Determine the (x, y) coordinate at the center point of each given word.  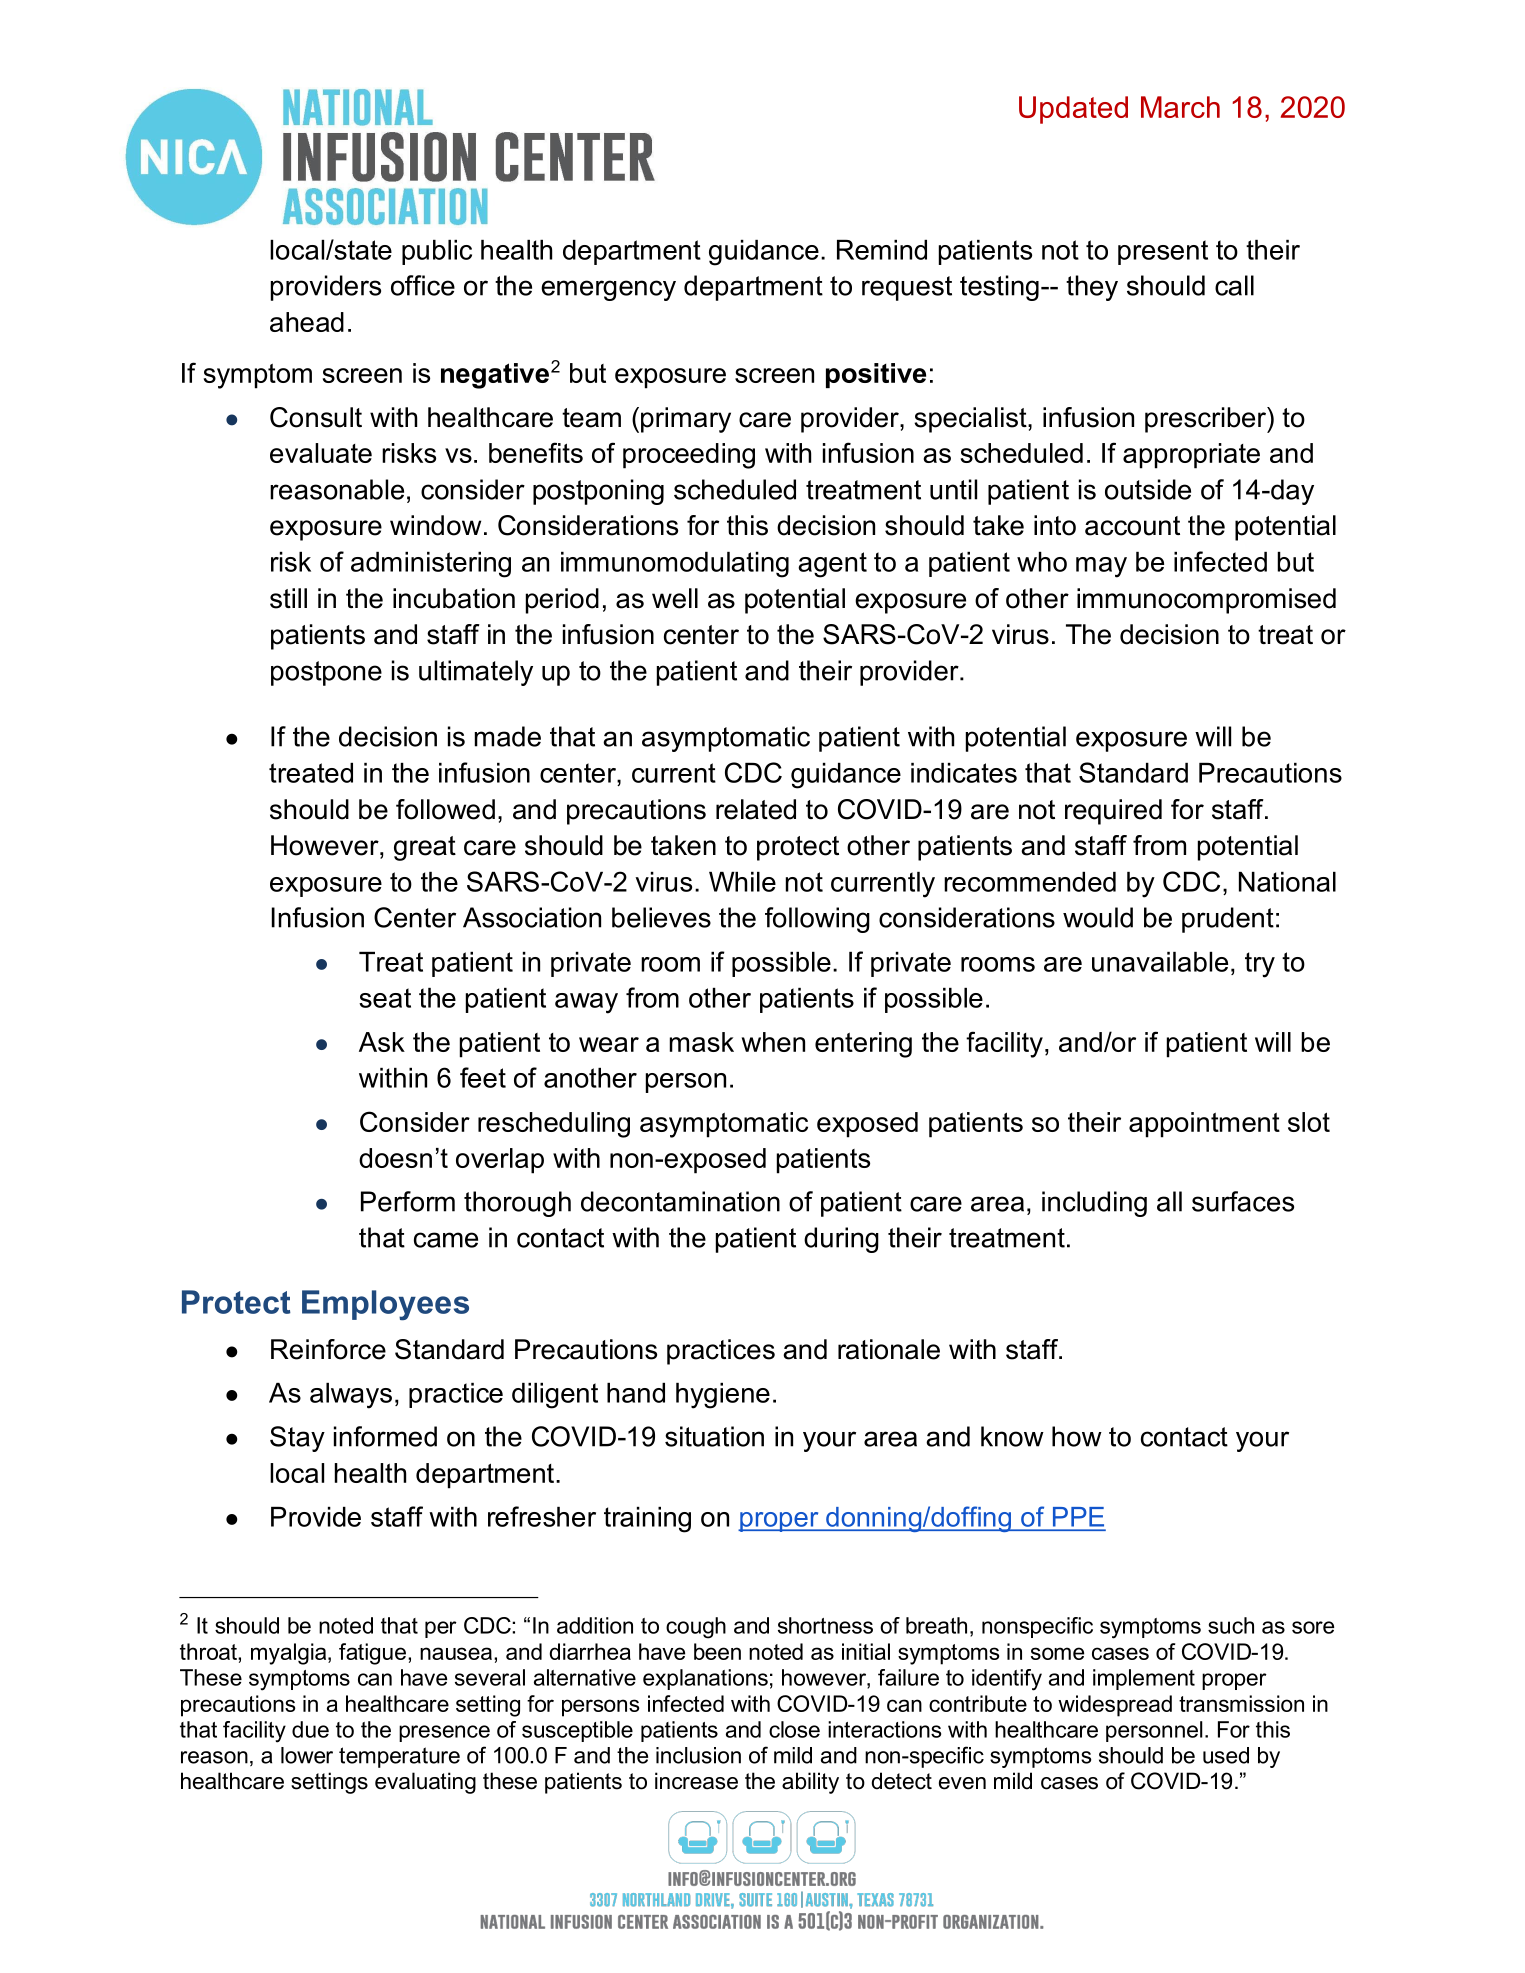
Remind (882, 250)
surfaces (1243, 1201)
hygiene (723, 1396)
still (288, 598)
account (1132, 526)
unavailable (1160, 962)
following (817, 920)
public (437, 252)
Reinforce (328, 1349)
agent (832, 565)
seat (385, 998)
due (310, 1729)
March (1180, 107)
